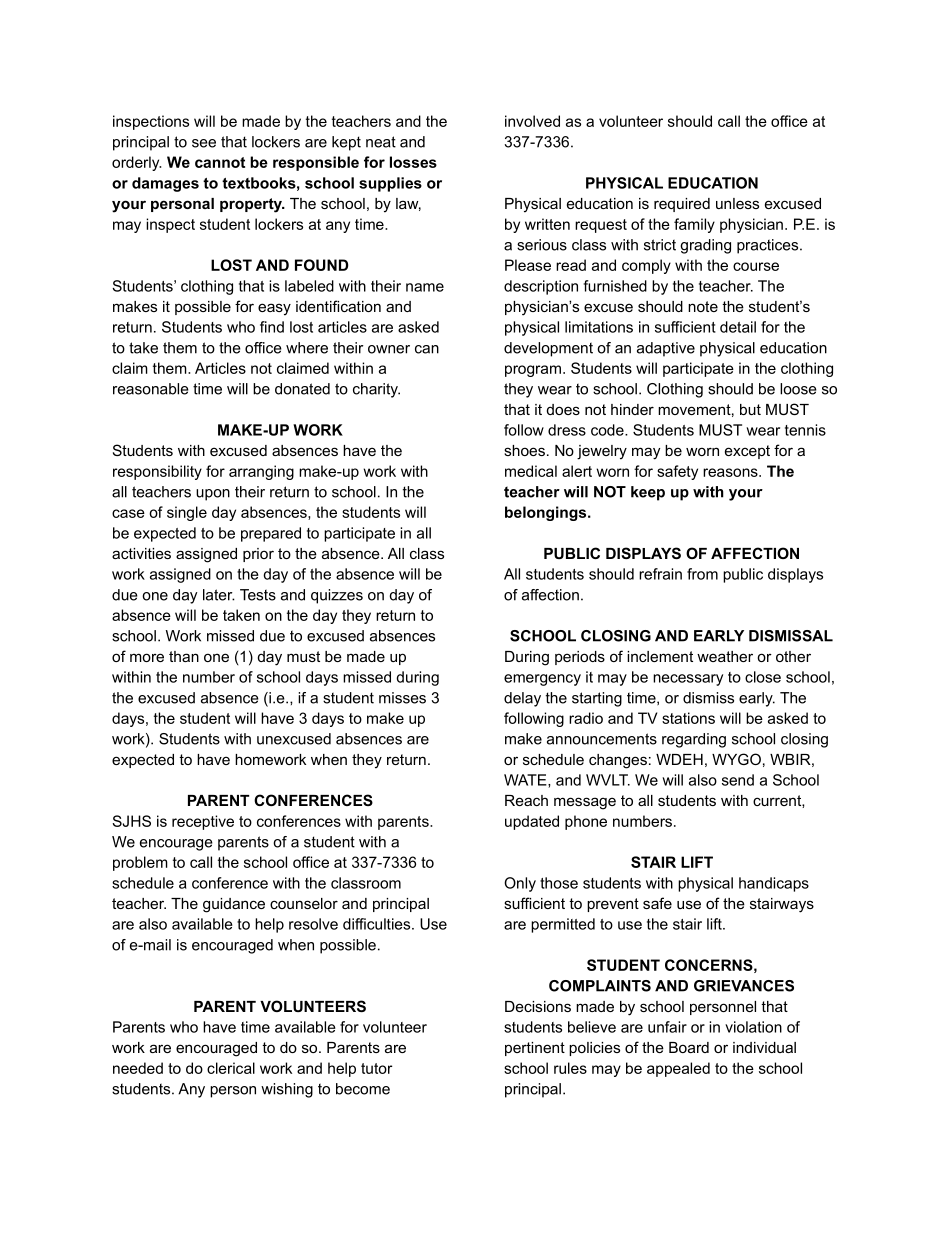  Describe the element at coordinates (535, 1049) in the document. I see `pertinent` at that location.
